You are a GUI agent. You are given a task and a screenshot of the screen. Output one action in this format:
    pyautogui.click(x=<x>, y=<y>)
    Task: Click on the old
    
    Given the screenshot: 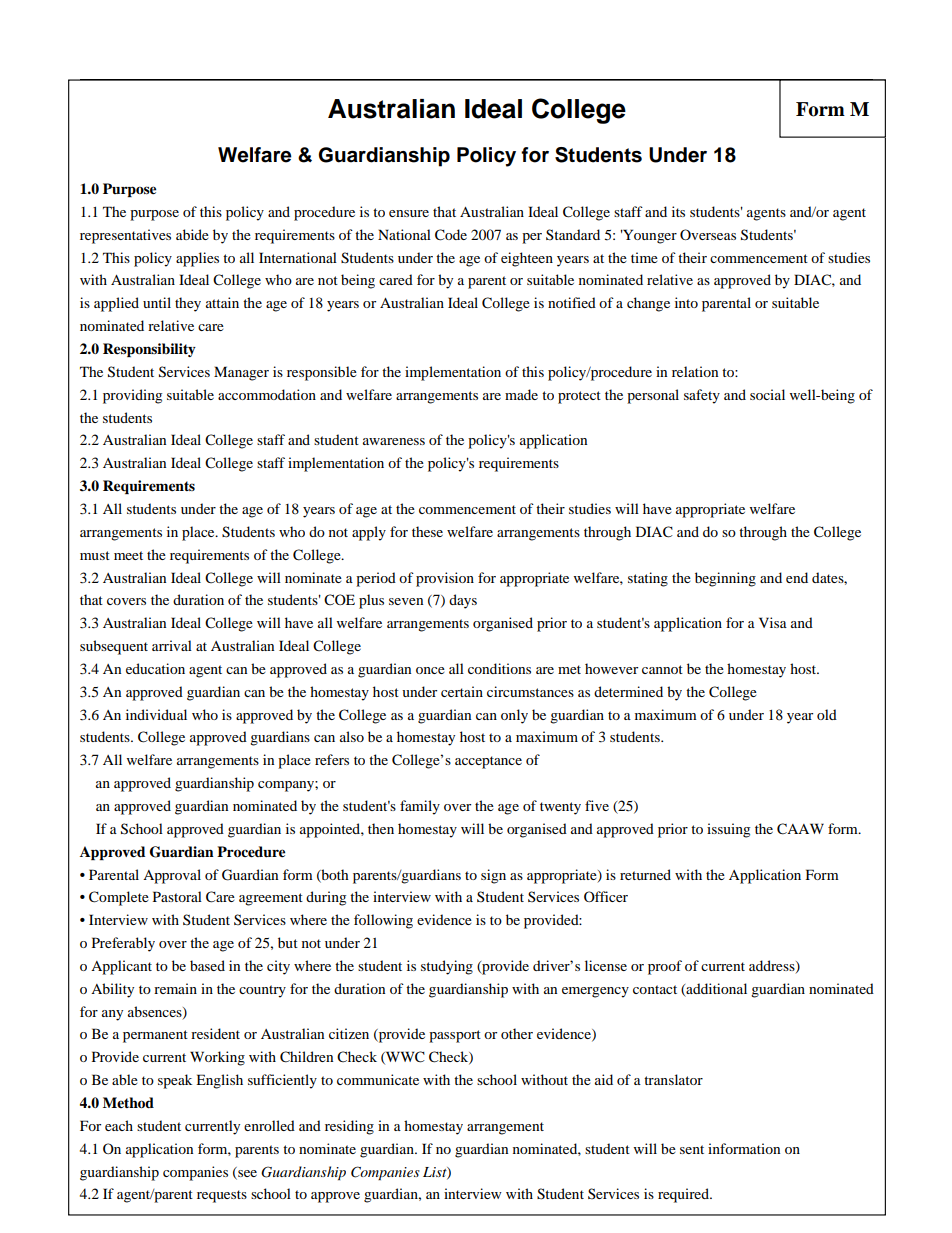 What is the action you would take?
    pyautogui.click(x=827, y=714)
